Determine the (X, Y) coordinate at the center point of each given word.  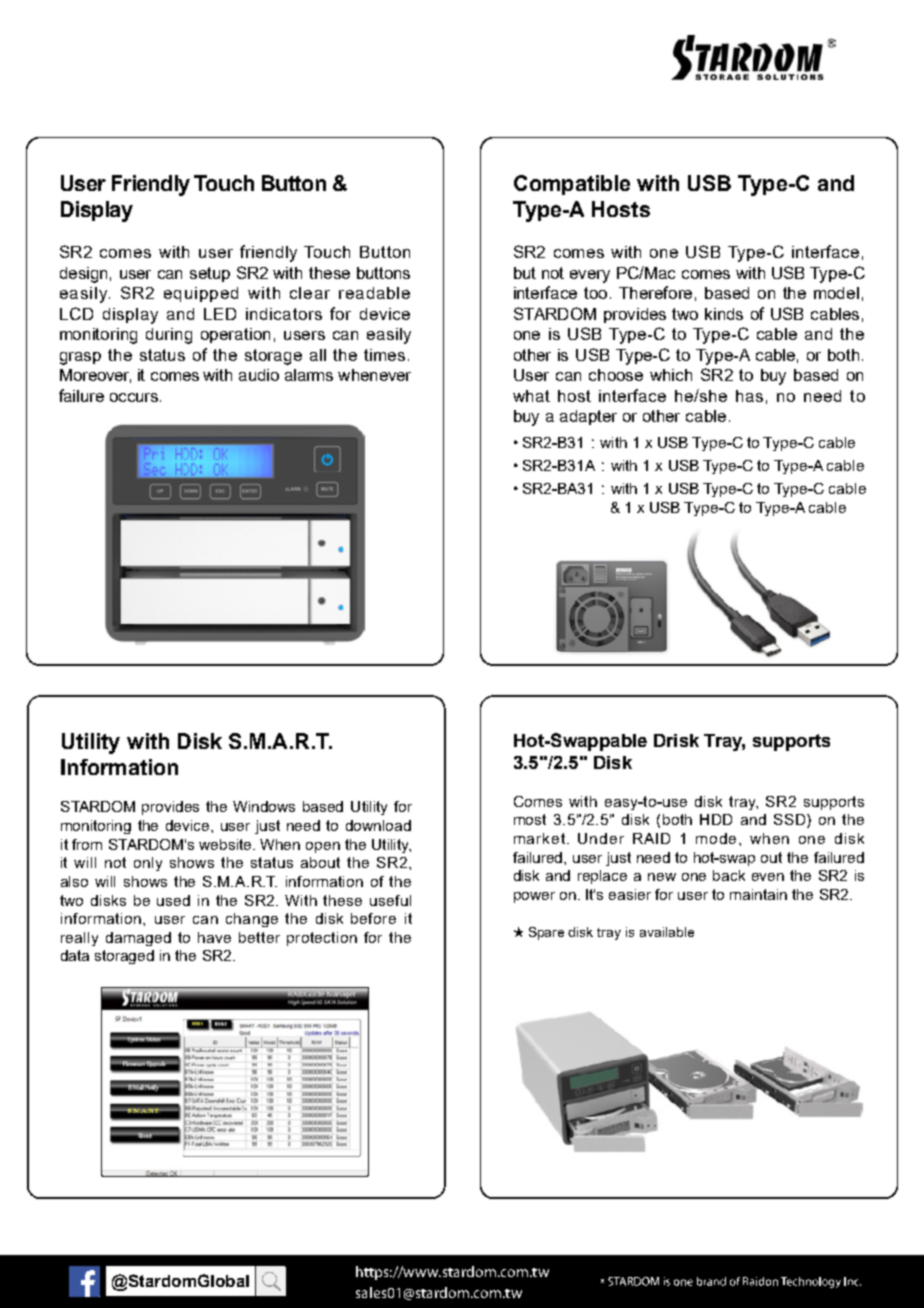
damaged (138, 939)
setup (210, 274)
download (378, 825)
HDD (716, 819)
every (590, 276)
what (531, 396)
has (749, 396)
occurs (134, 397)
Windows (264, 806)
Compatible (572, 185)
